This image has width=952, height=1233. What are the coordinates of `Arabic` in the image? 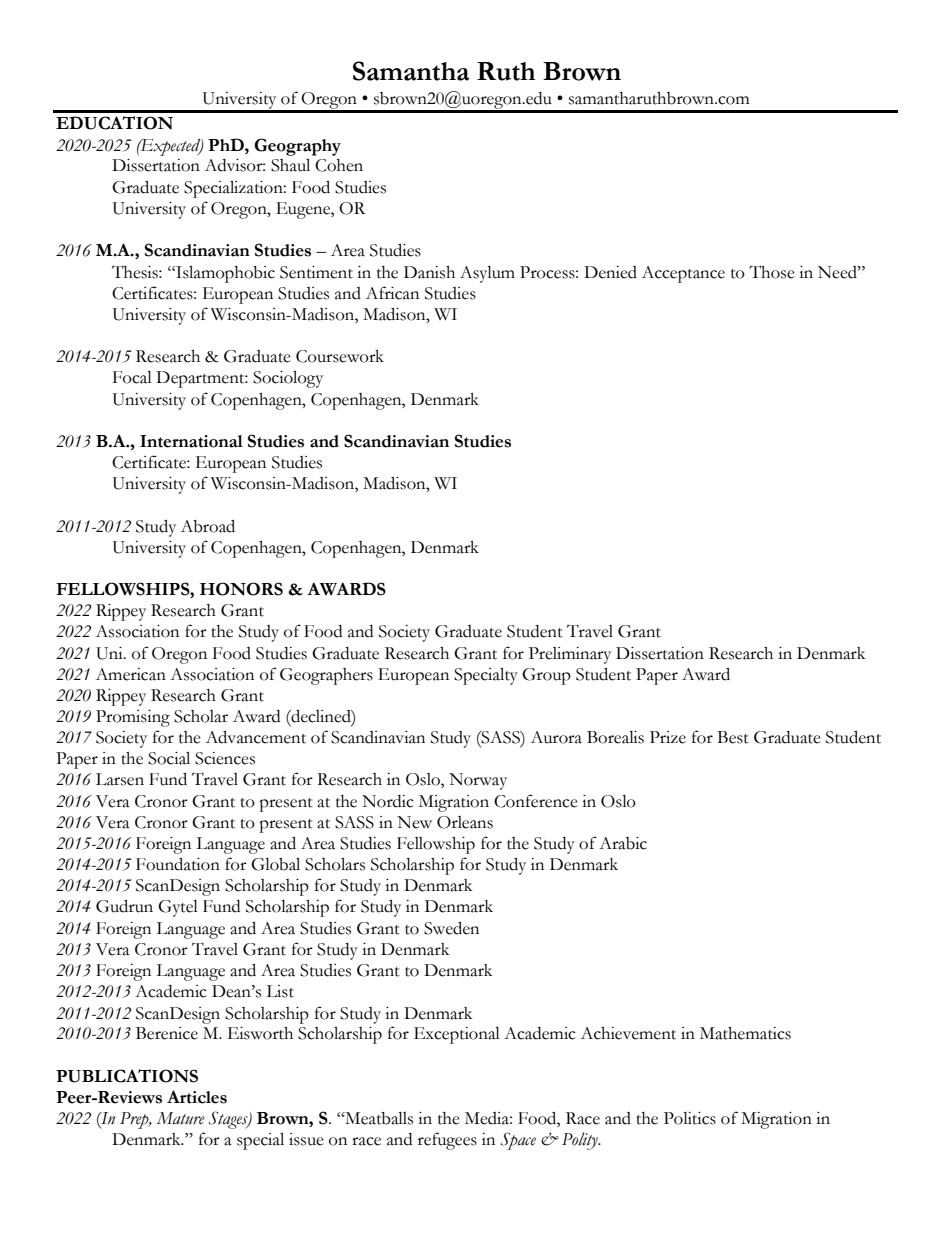 It's located at (623, 843).
